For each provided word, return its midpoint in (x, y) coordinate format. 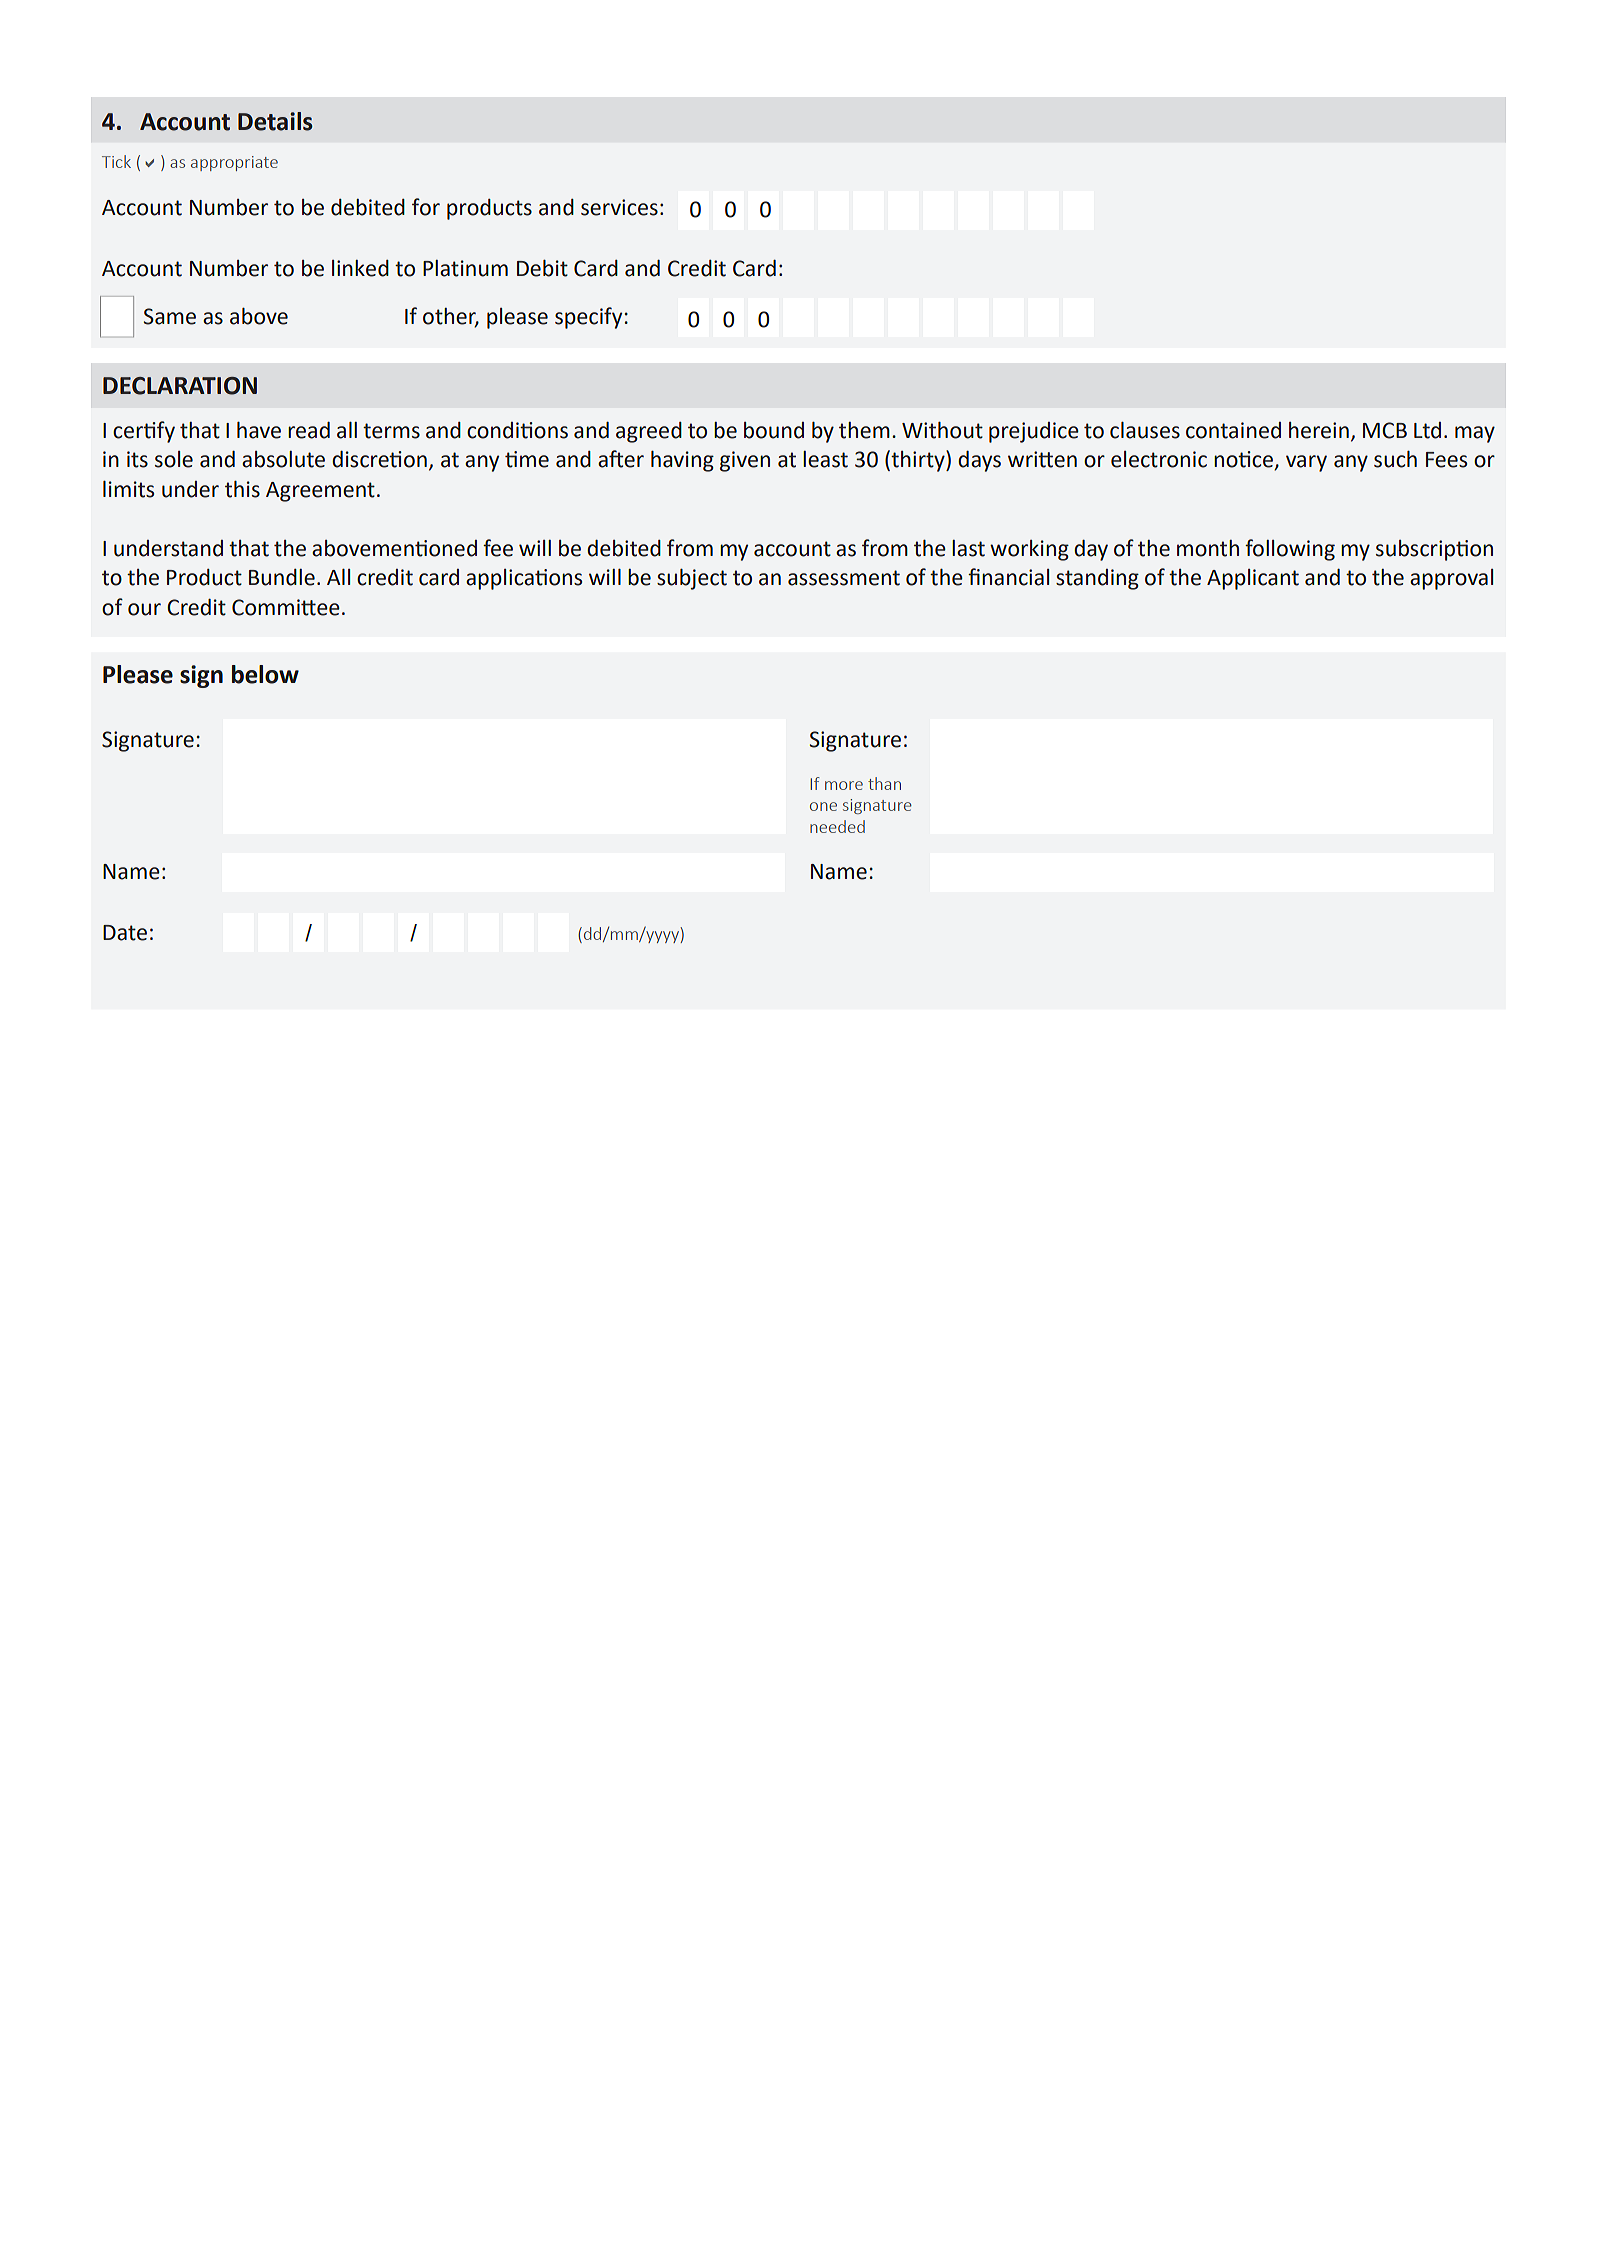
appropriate (234, 163)
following (1290, 550)
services (619, 207)
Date (125, 933)
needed (837, 826)
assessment (844, 578)
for (426, 207)
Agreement (320, 492)
